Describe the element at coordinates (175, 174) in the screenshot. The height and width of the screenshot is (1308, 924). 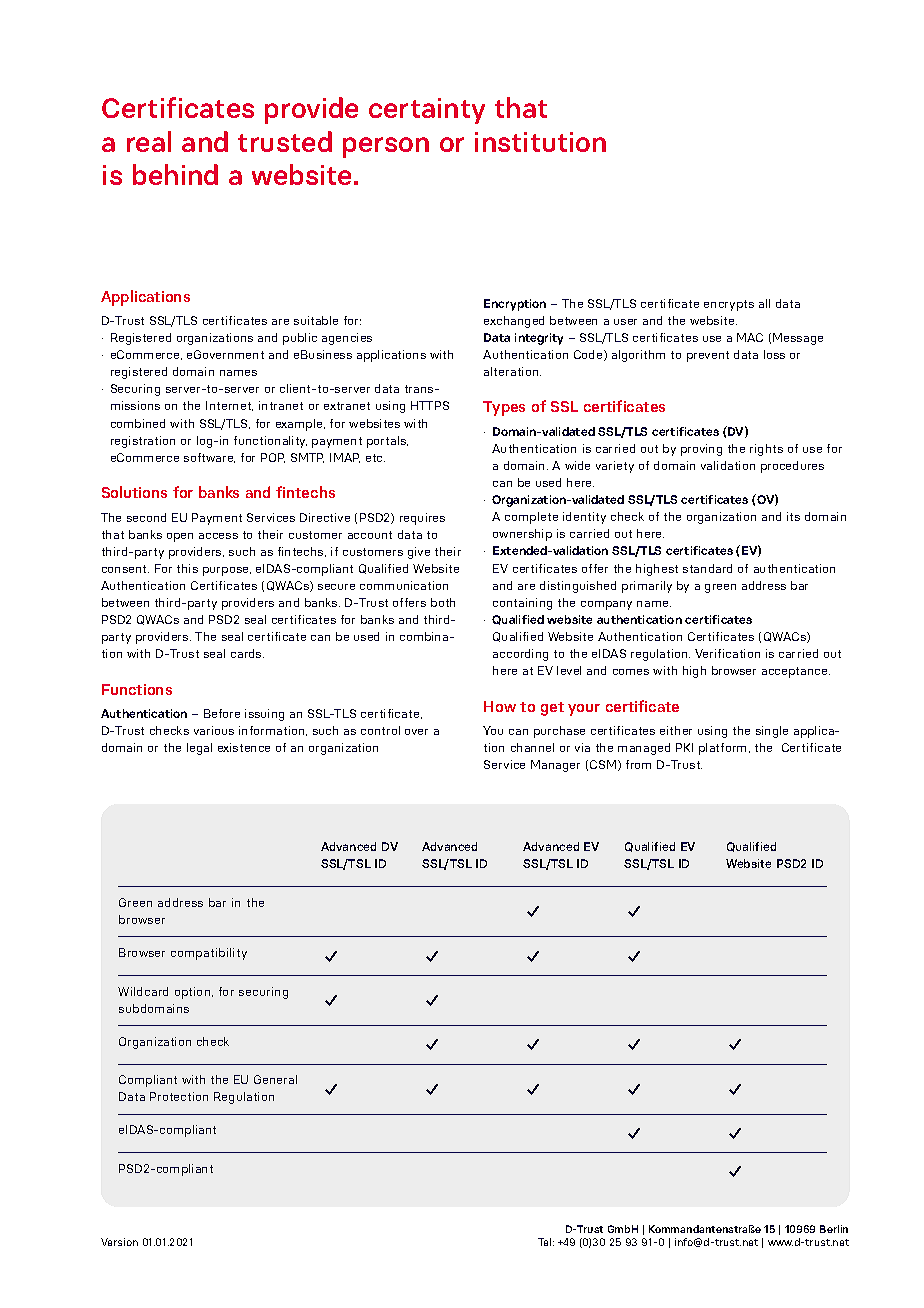
I see `behind` at that location.
